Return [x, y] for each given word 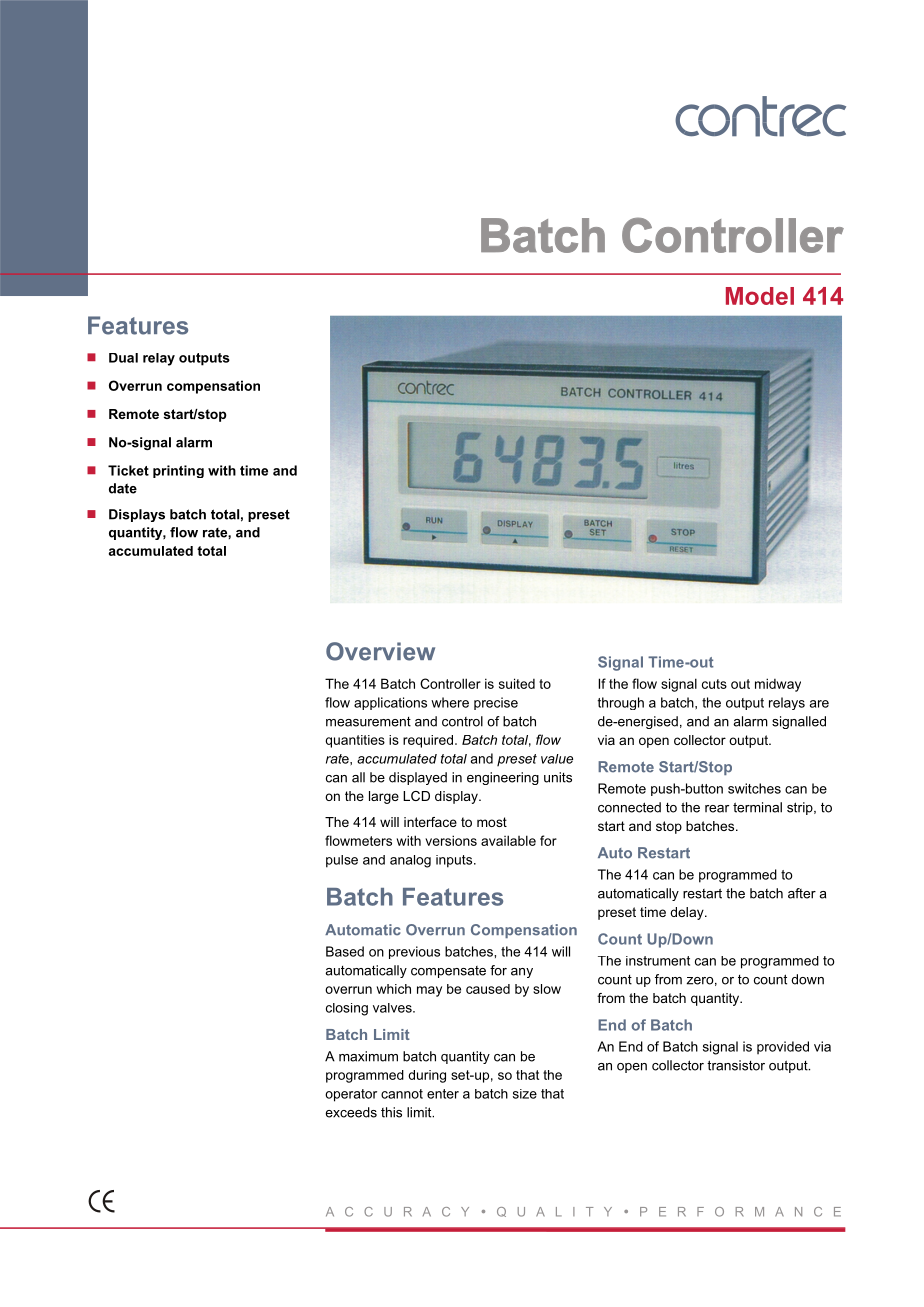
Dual [123, 358]
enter [443, 1094]
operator [351, 1095]
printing [178, 471]
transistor [736, 1065]
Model [760, 296]
